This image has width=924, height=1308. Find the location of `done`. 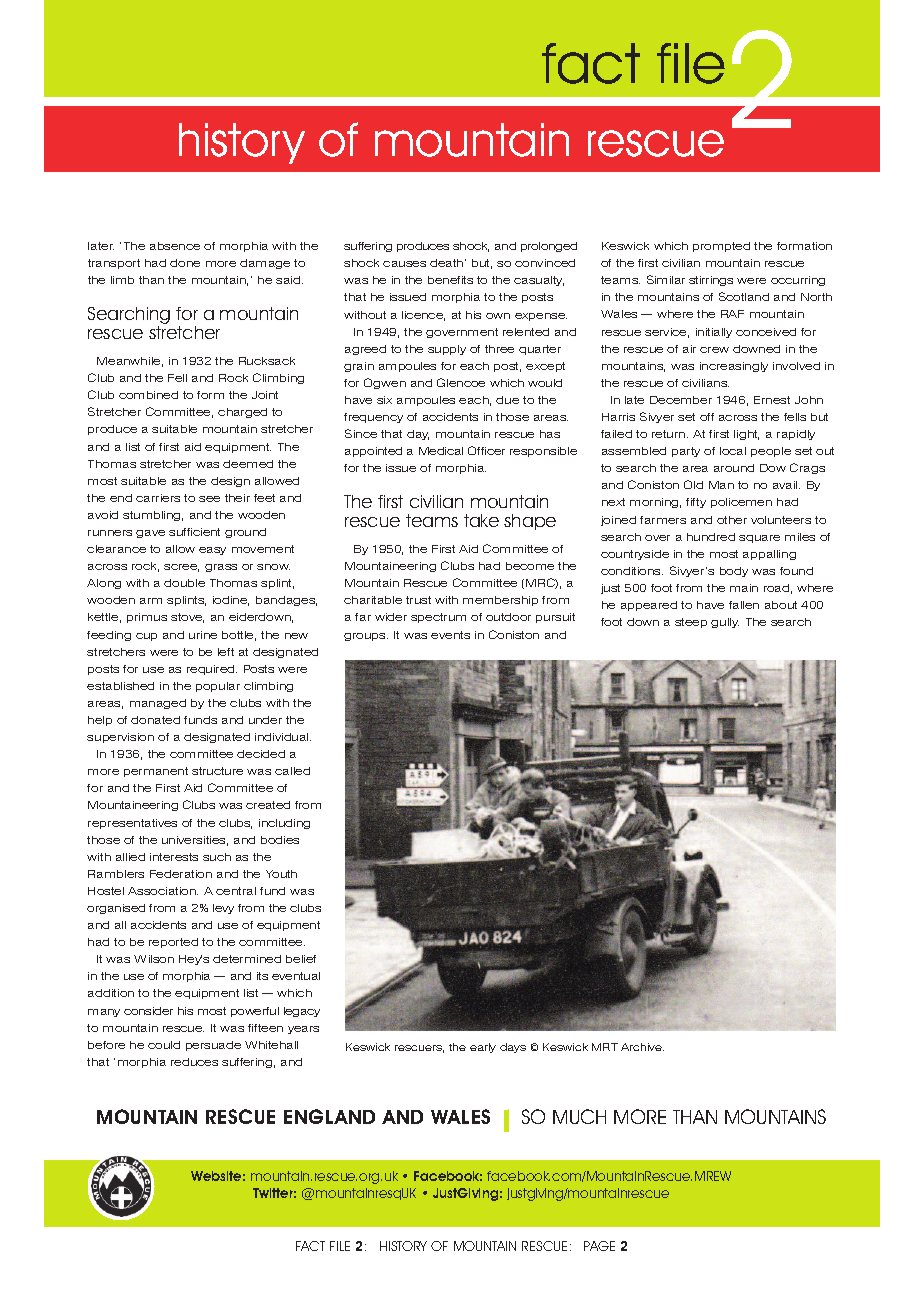

done is located at coordinates (185, 263).
